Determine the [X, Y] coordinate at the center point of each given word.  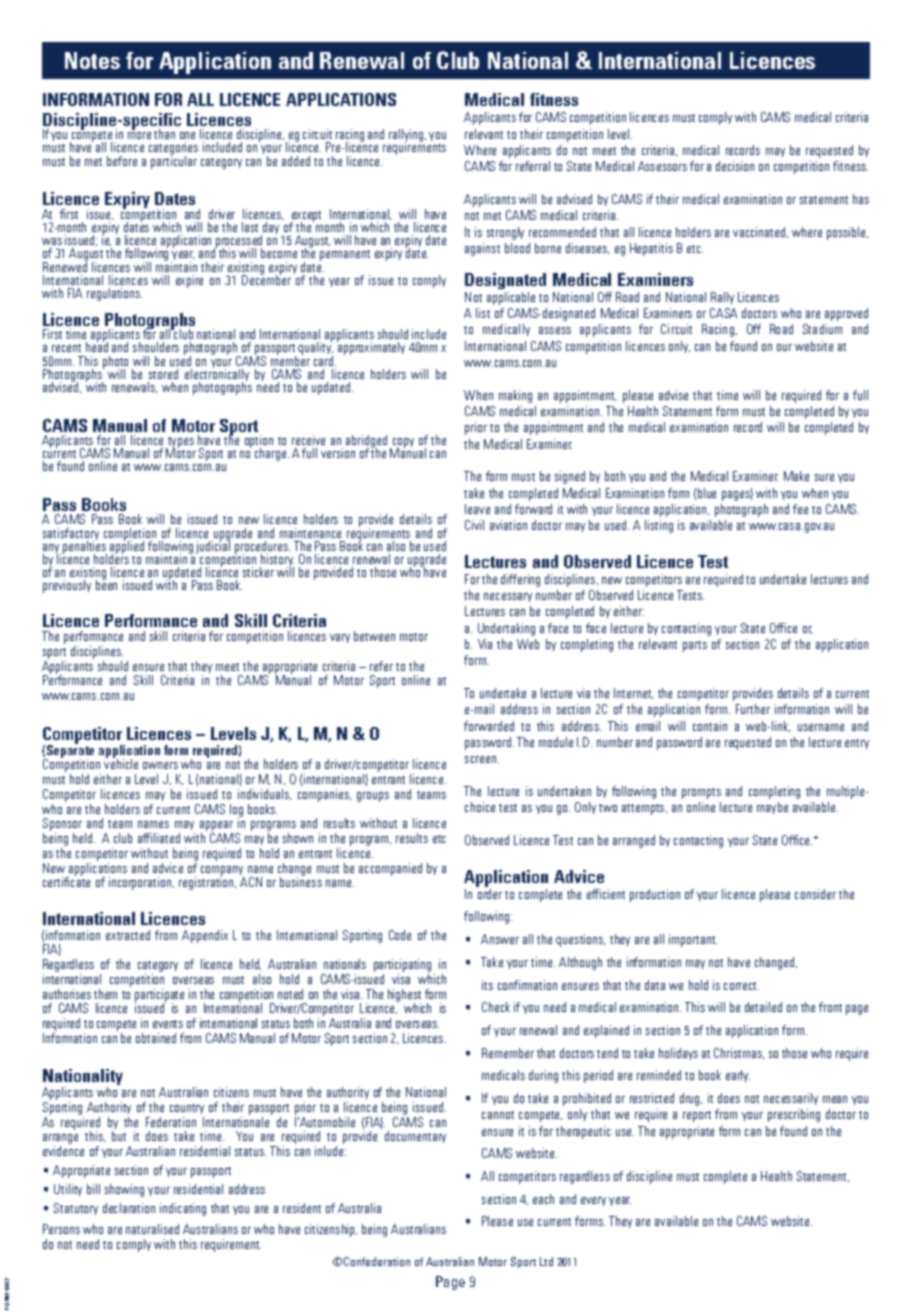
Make [796, 476]
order [490, 894]
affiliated [159, 838]
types [180, 443]
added [296, 161]
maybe [772, 808]
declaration [129, 1208]
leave [477, 509]
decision [735, 166]
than [164, 134]
